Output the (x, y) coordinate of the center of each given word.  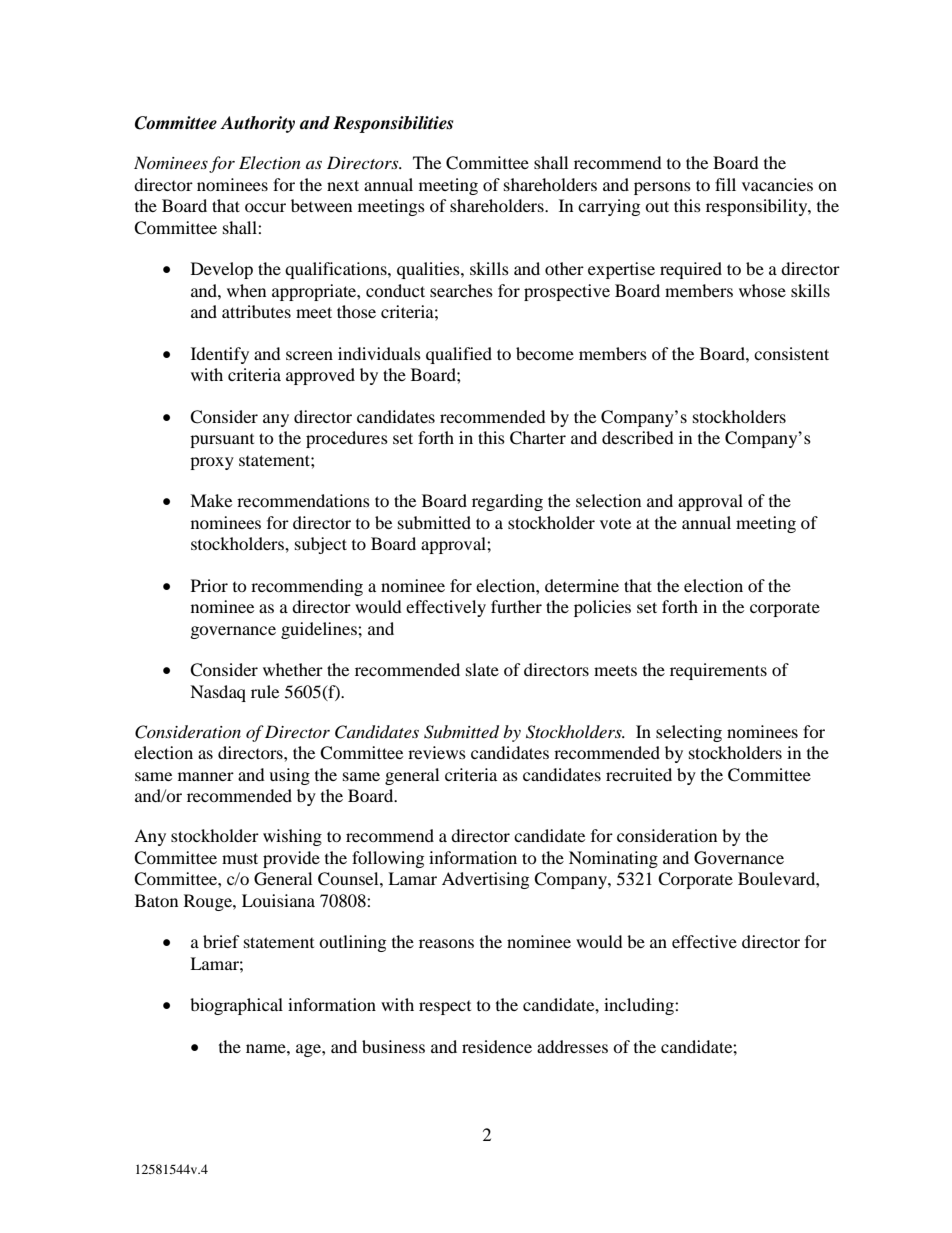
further (516, 606)
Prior (209, 585)
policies (602, 608)
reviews (437, 752)
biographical (236, 1006)
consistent (791, 353)
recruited (639, 774)
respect (445, 1008)
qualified (459, 355)
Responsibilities (393, 124)
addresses (572, 1046)
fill (725, 184)
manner (206, 776)
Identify (220, 355)
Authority (257, 124)
